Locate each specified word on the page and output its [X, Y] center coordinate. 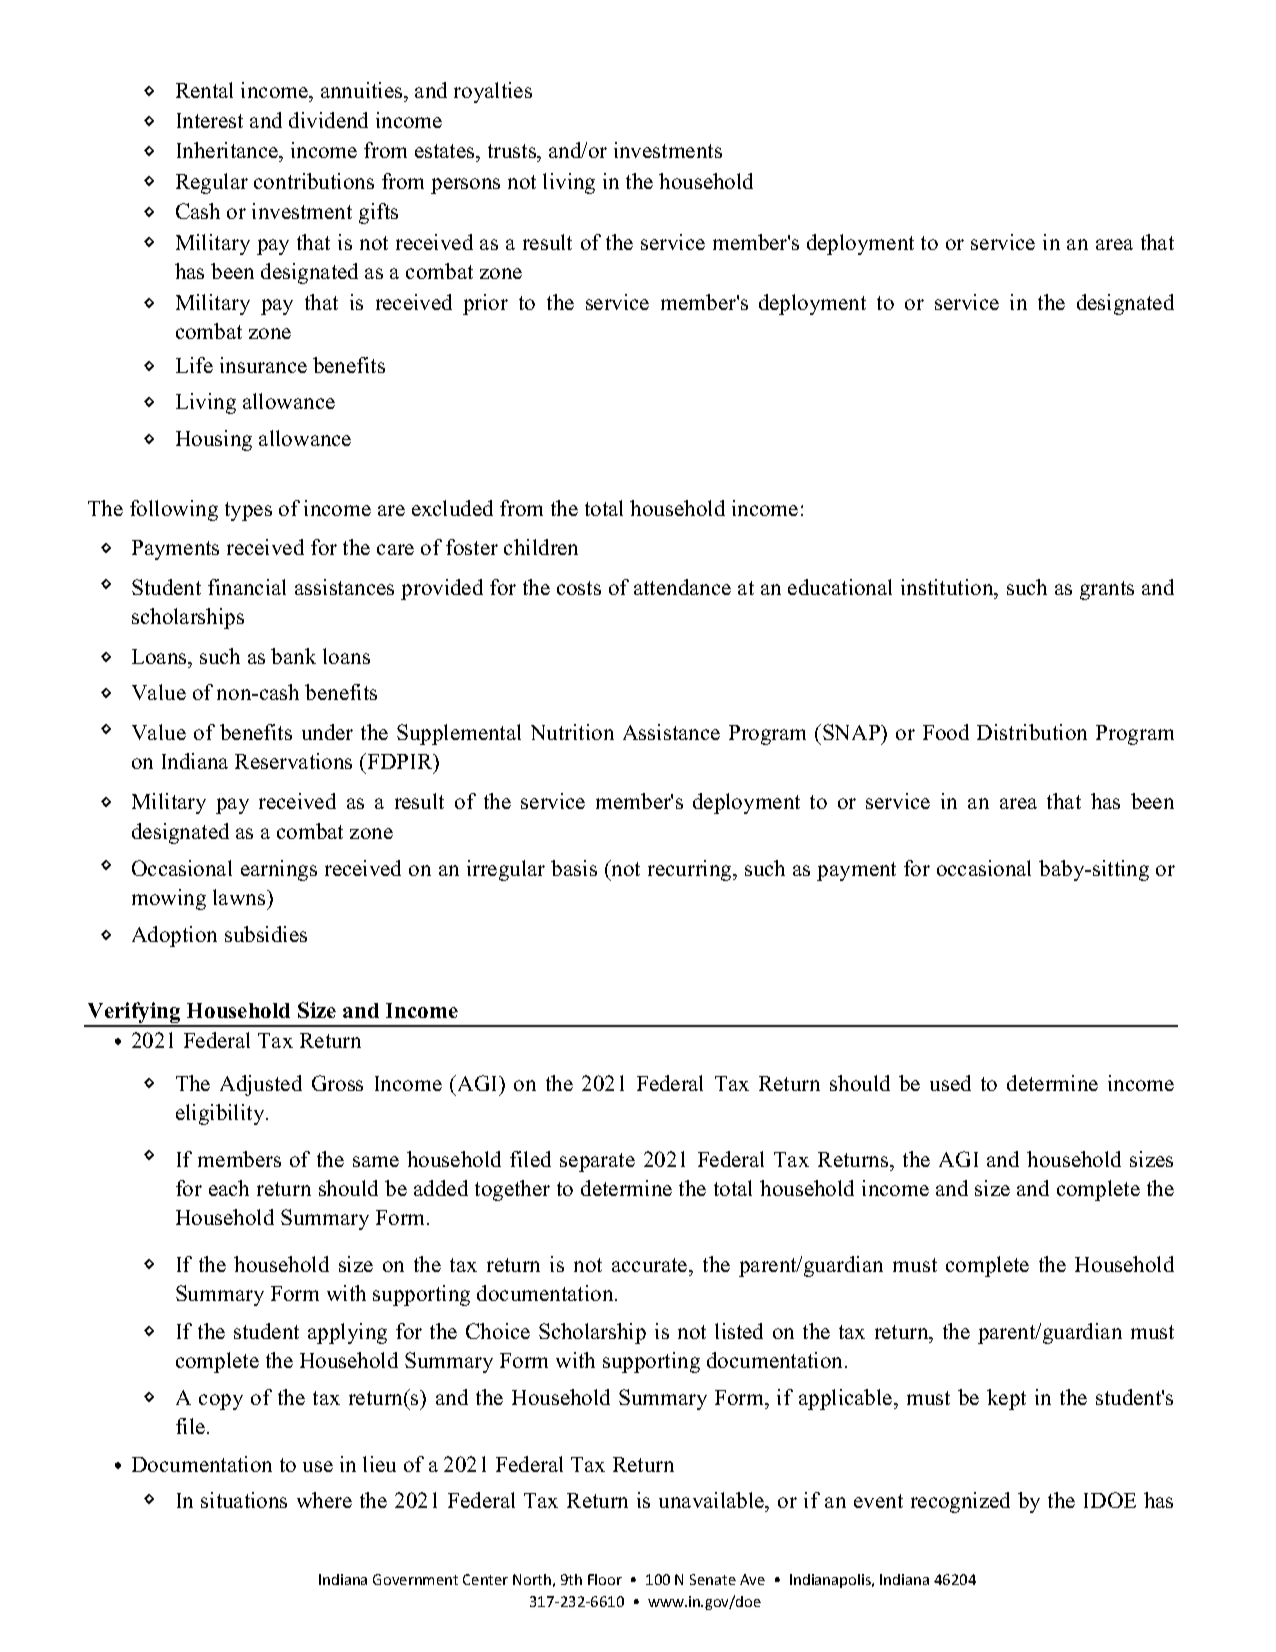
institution [948, 587]
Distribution [1032, 732]
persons [465, 186]
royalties [493, 92]
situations [244, 1500]
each [229, 1188]
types [248, 511]
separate [597, 1162]
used [950, 1083]
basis [574, 868]
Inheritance [228, 152]
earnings [279, 870]
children [541, 547]
